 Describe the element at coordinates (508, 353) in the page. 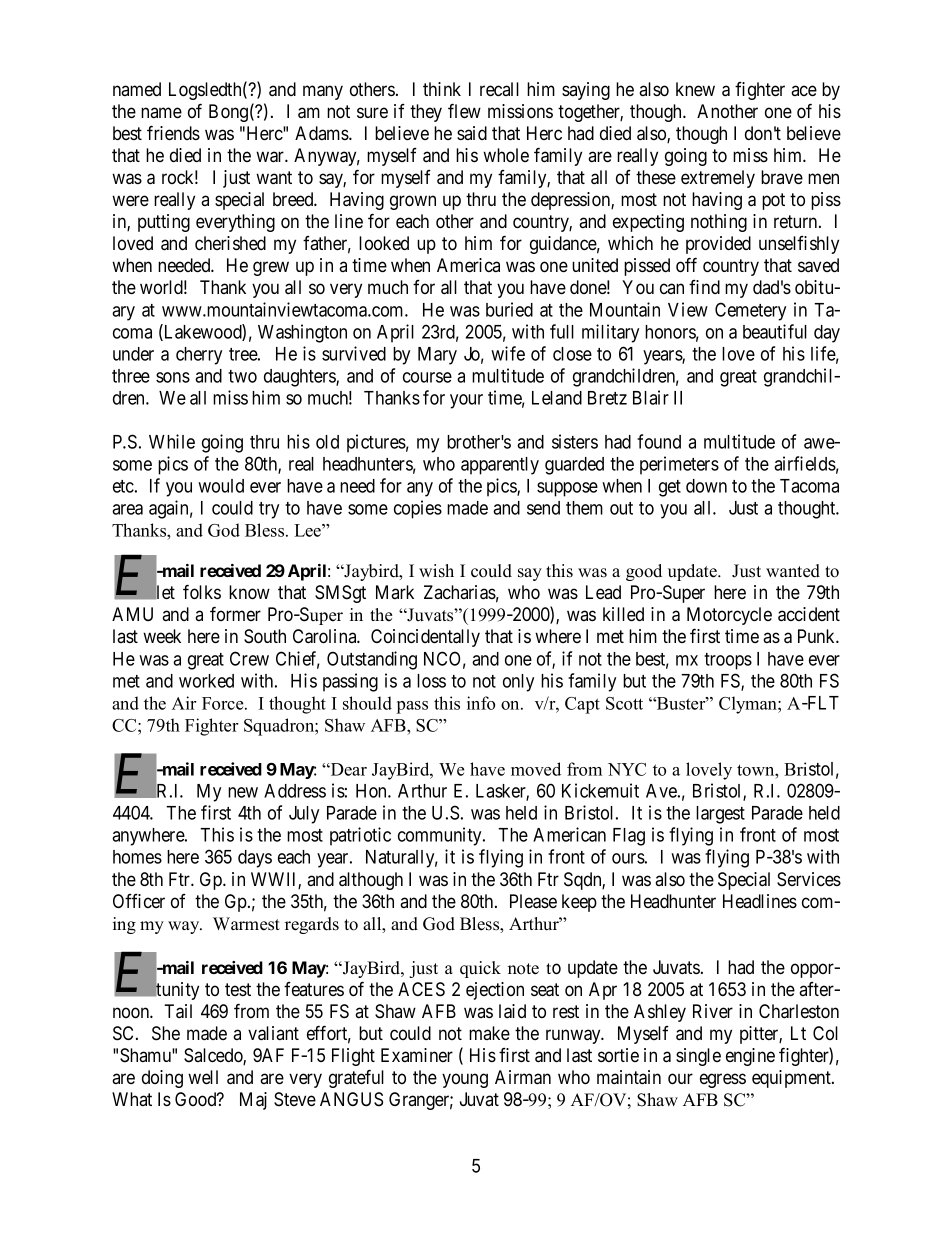

I see `wife` at that location.
